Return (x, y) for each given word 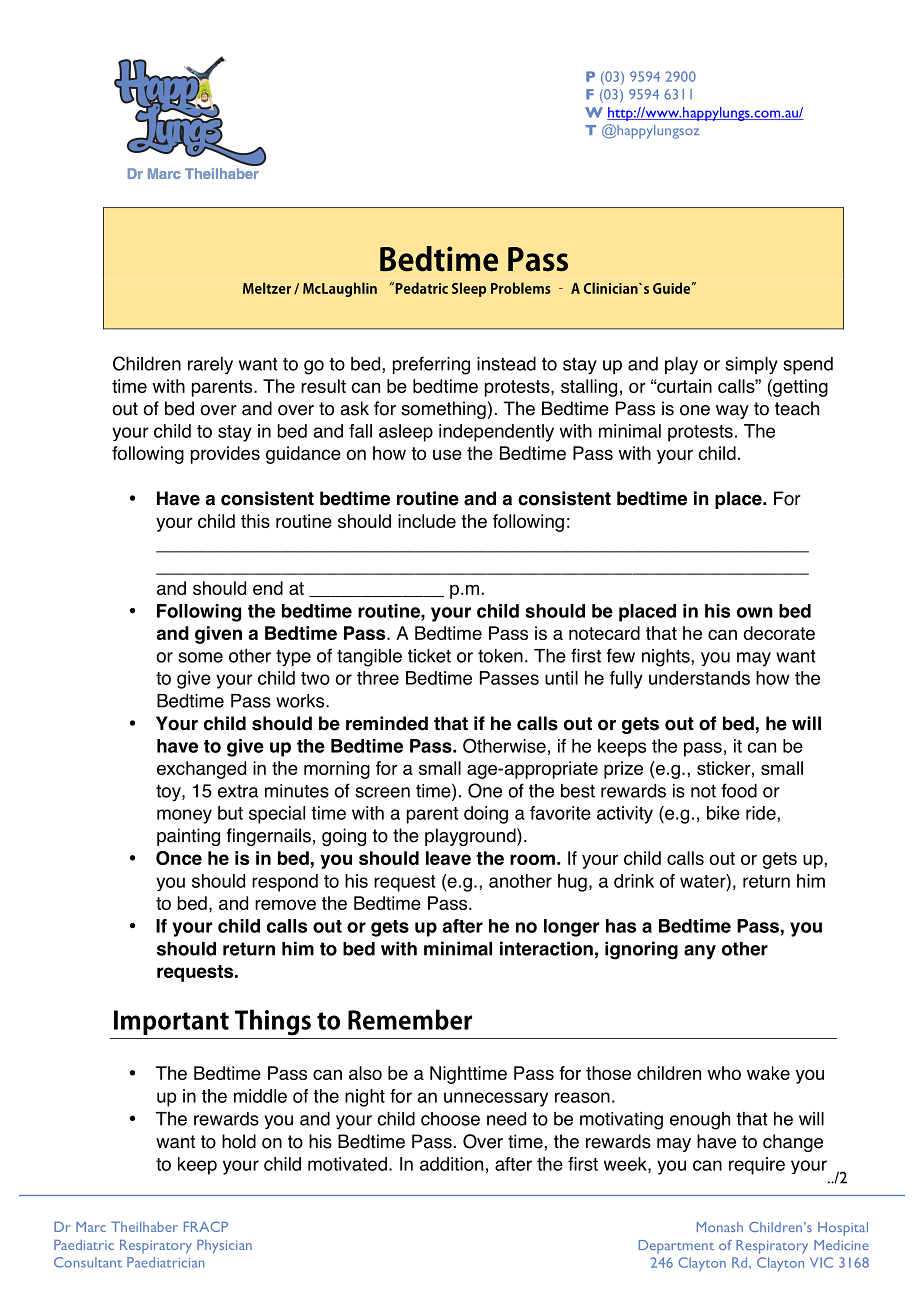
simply (751, 366)
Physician (224, 1246)
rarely (210, 365)
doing (486, 815)
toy (169, 793)
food (739, 790)
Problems (521, 288)
